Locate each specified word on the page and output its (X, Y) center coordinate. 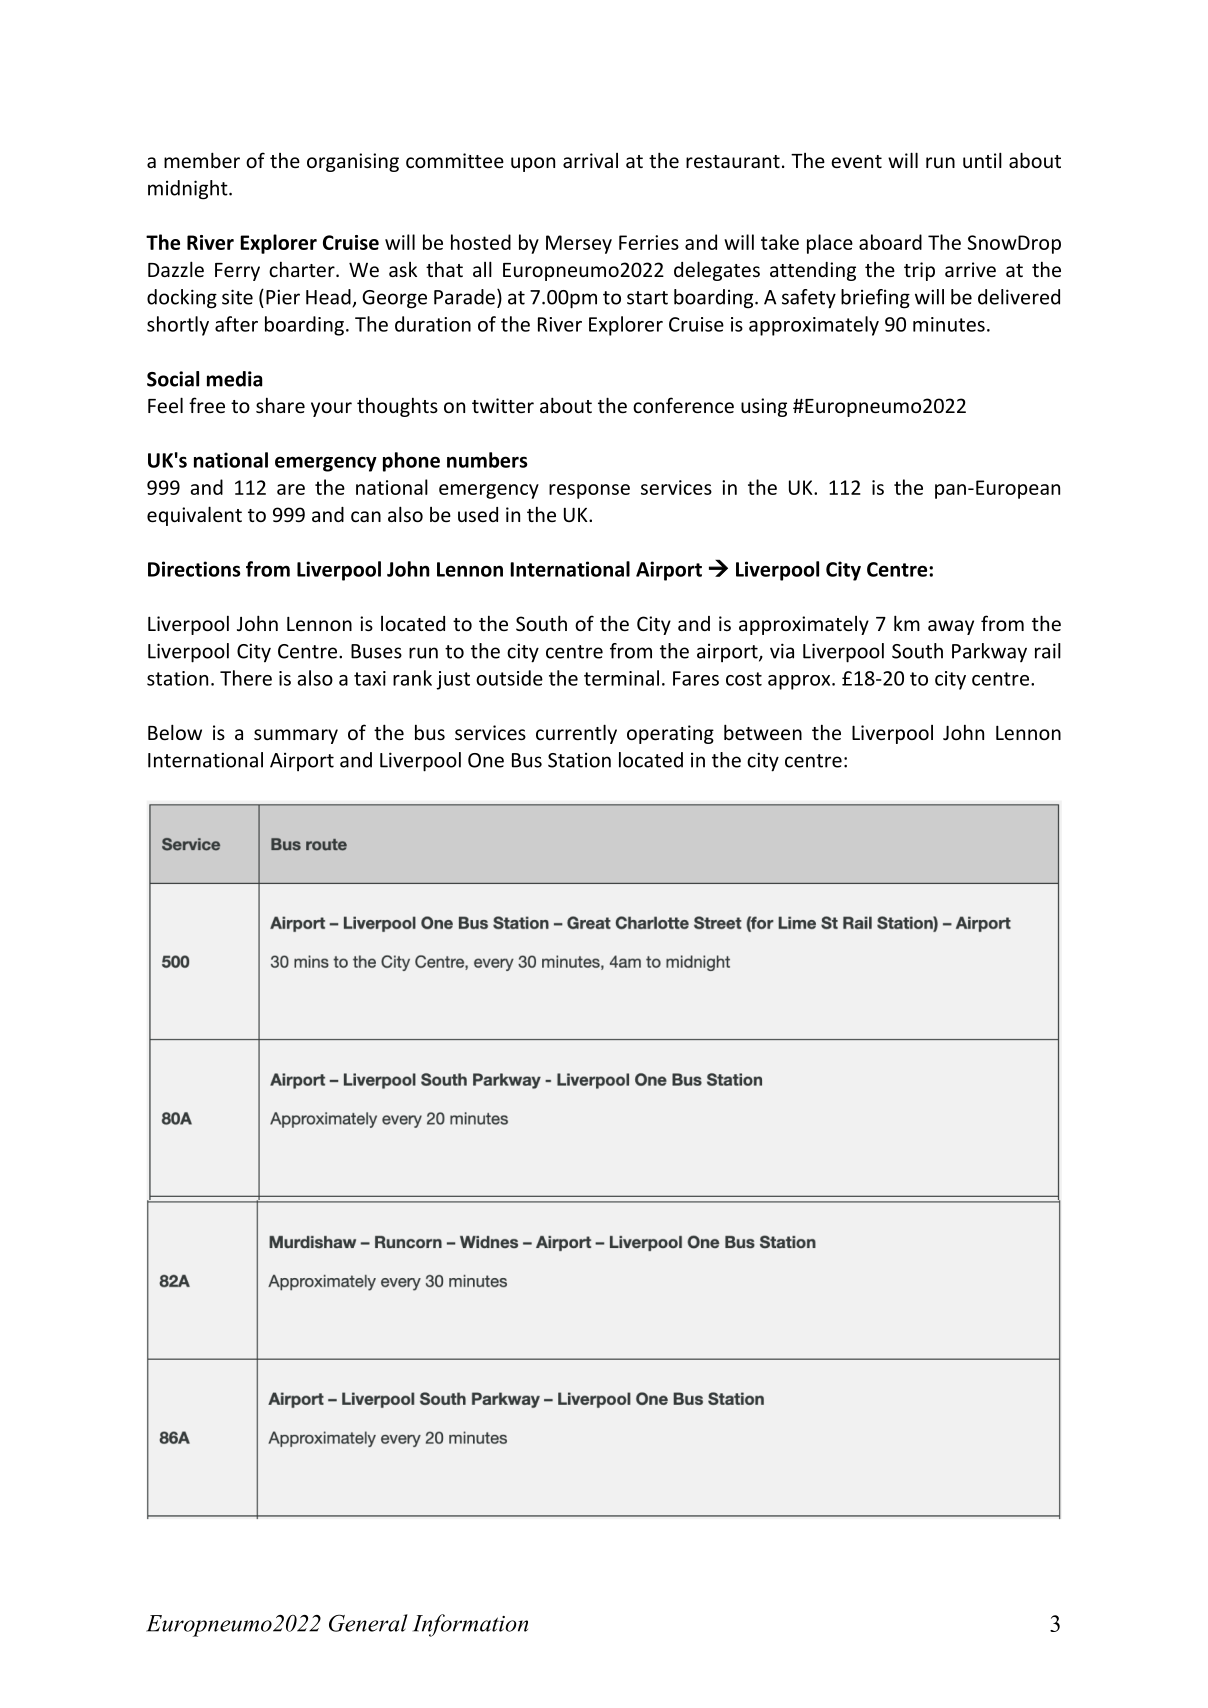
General (368, 1623)
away (951, 627)
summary (296, 736)
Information (470, 1625)
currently (576, 734)
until (982, 160)
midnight (189, 190)
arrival (590, 160)
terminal (621, 678)
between (763, 732)
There (246, 678)
